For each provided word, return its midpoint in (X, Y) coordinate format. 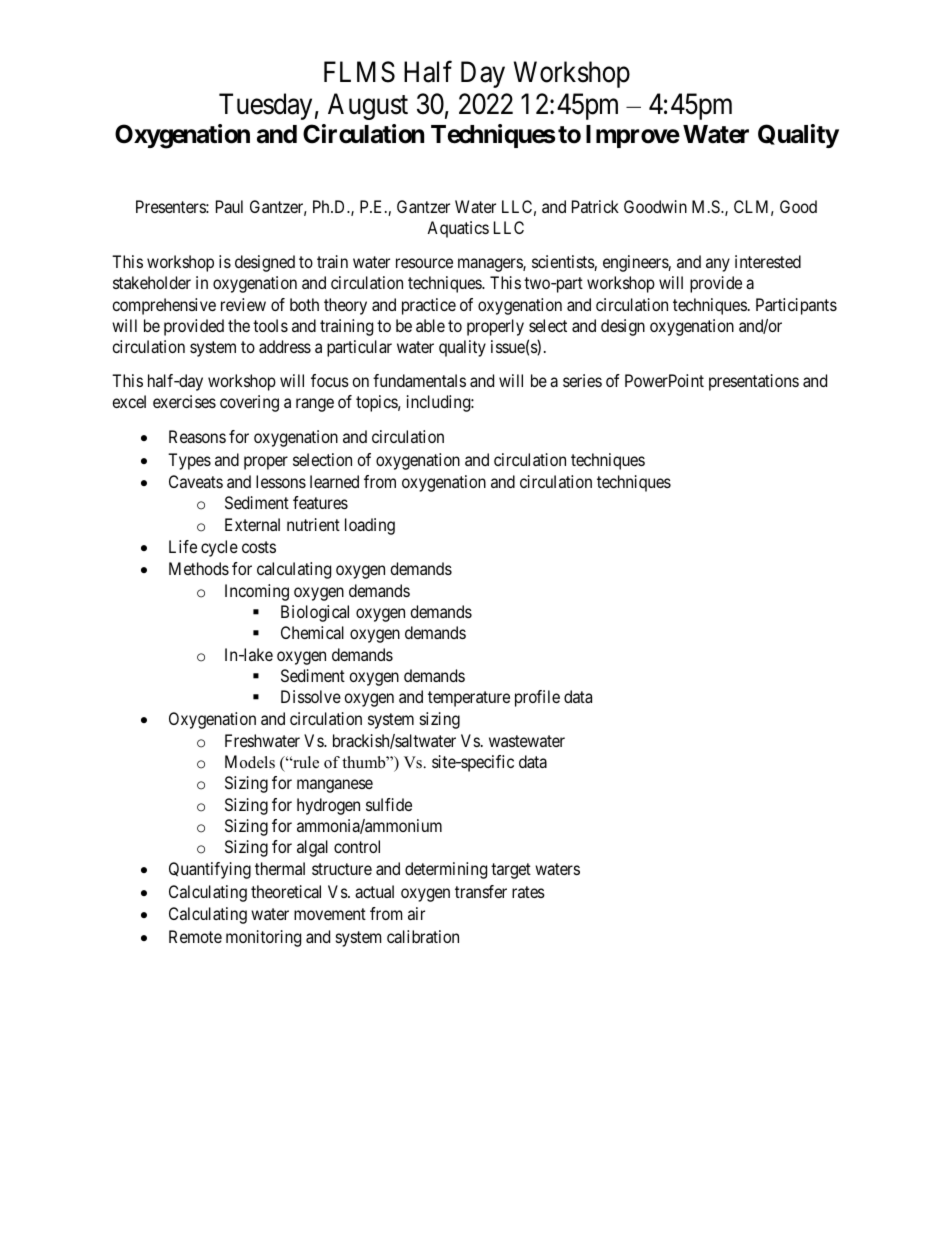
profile (537, 698)
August (368, 106)
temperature (469, 699)
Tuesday (265, 106)
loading (370, 526)
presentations (754, 382)
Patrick (595, 206)
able (430, 325)
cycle (219, 548)
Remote (195, 936)
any (718, 265)
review (243, 304)
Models (250, 762)
